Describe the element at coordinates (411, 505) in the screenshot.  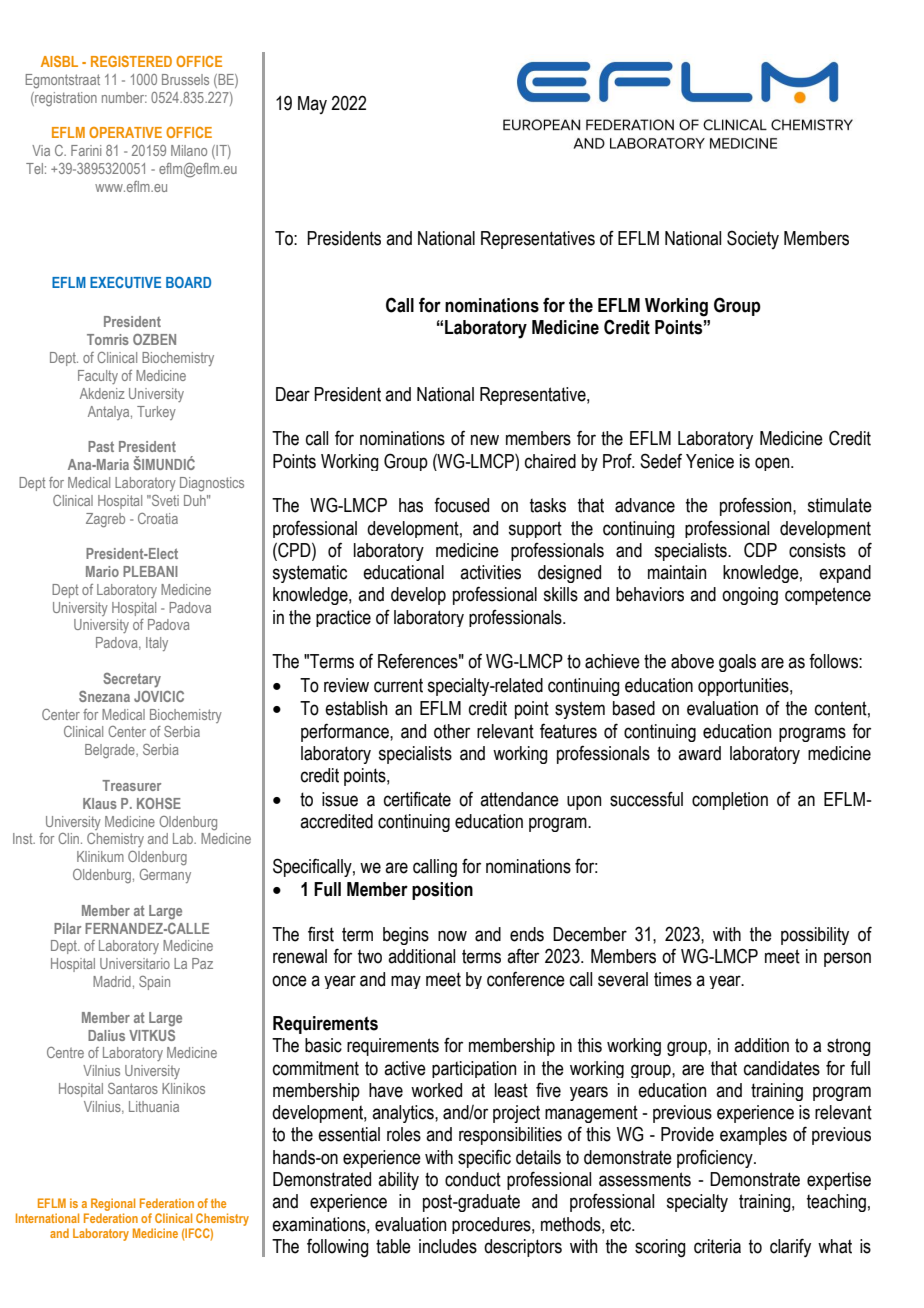
I see `has` at that location.
